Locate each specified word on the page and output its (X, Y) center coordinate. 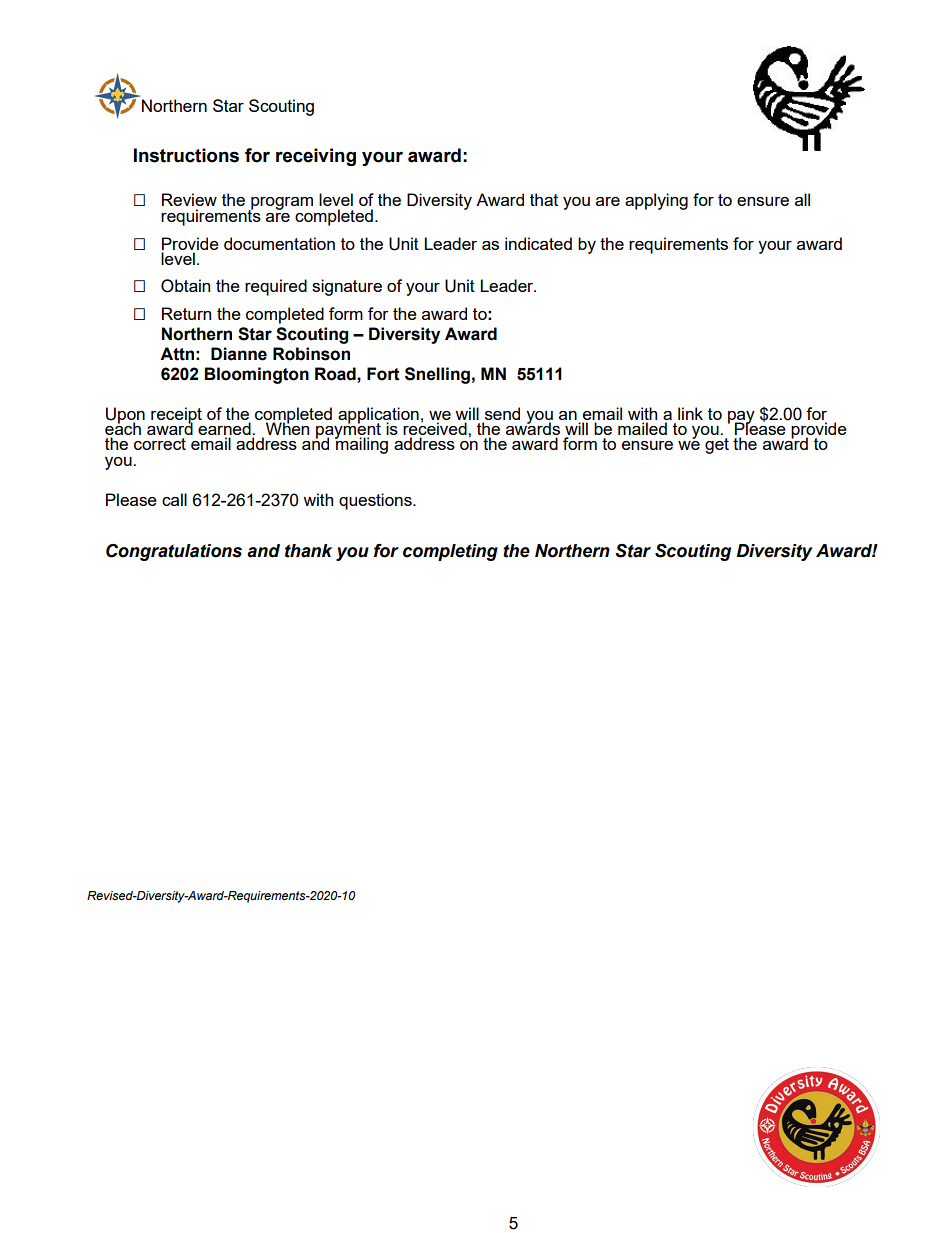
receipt (176, 416)
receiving (316, 157)
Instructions (186, 155)
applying (656, 201)
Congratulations (174, 552)
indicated (538, 243)
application (378, 416)
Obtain (185, 286)
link (690, 413)
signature (347, 287)
